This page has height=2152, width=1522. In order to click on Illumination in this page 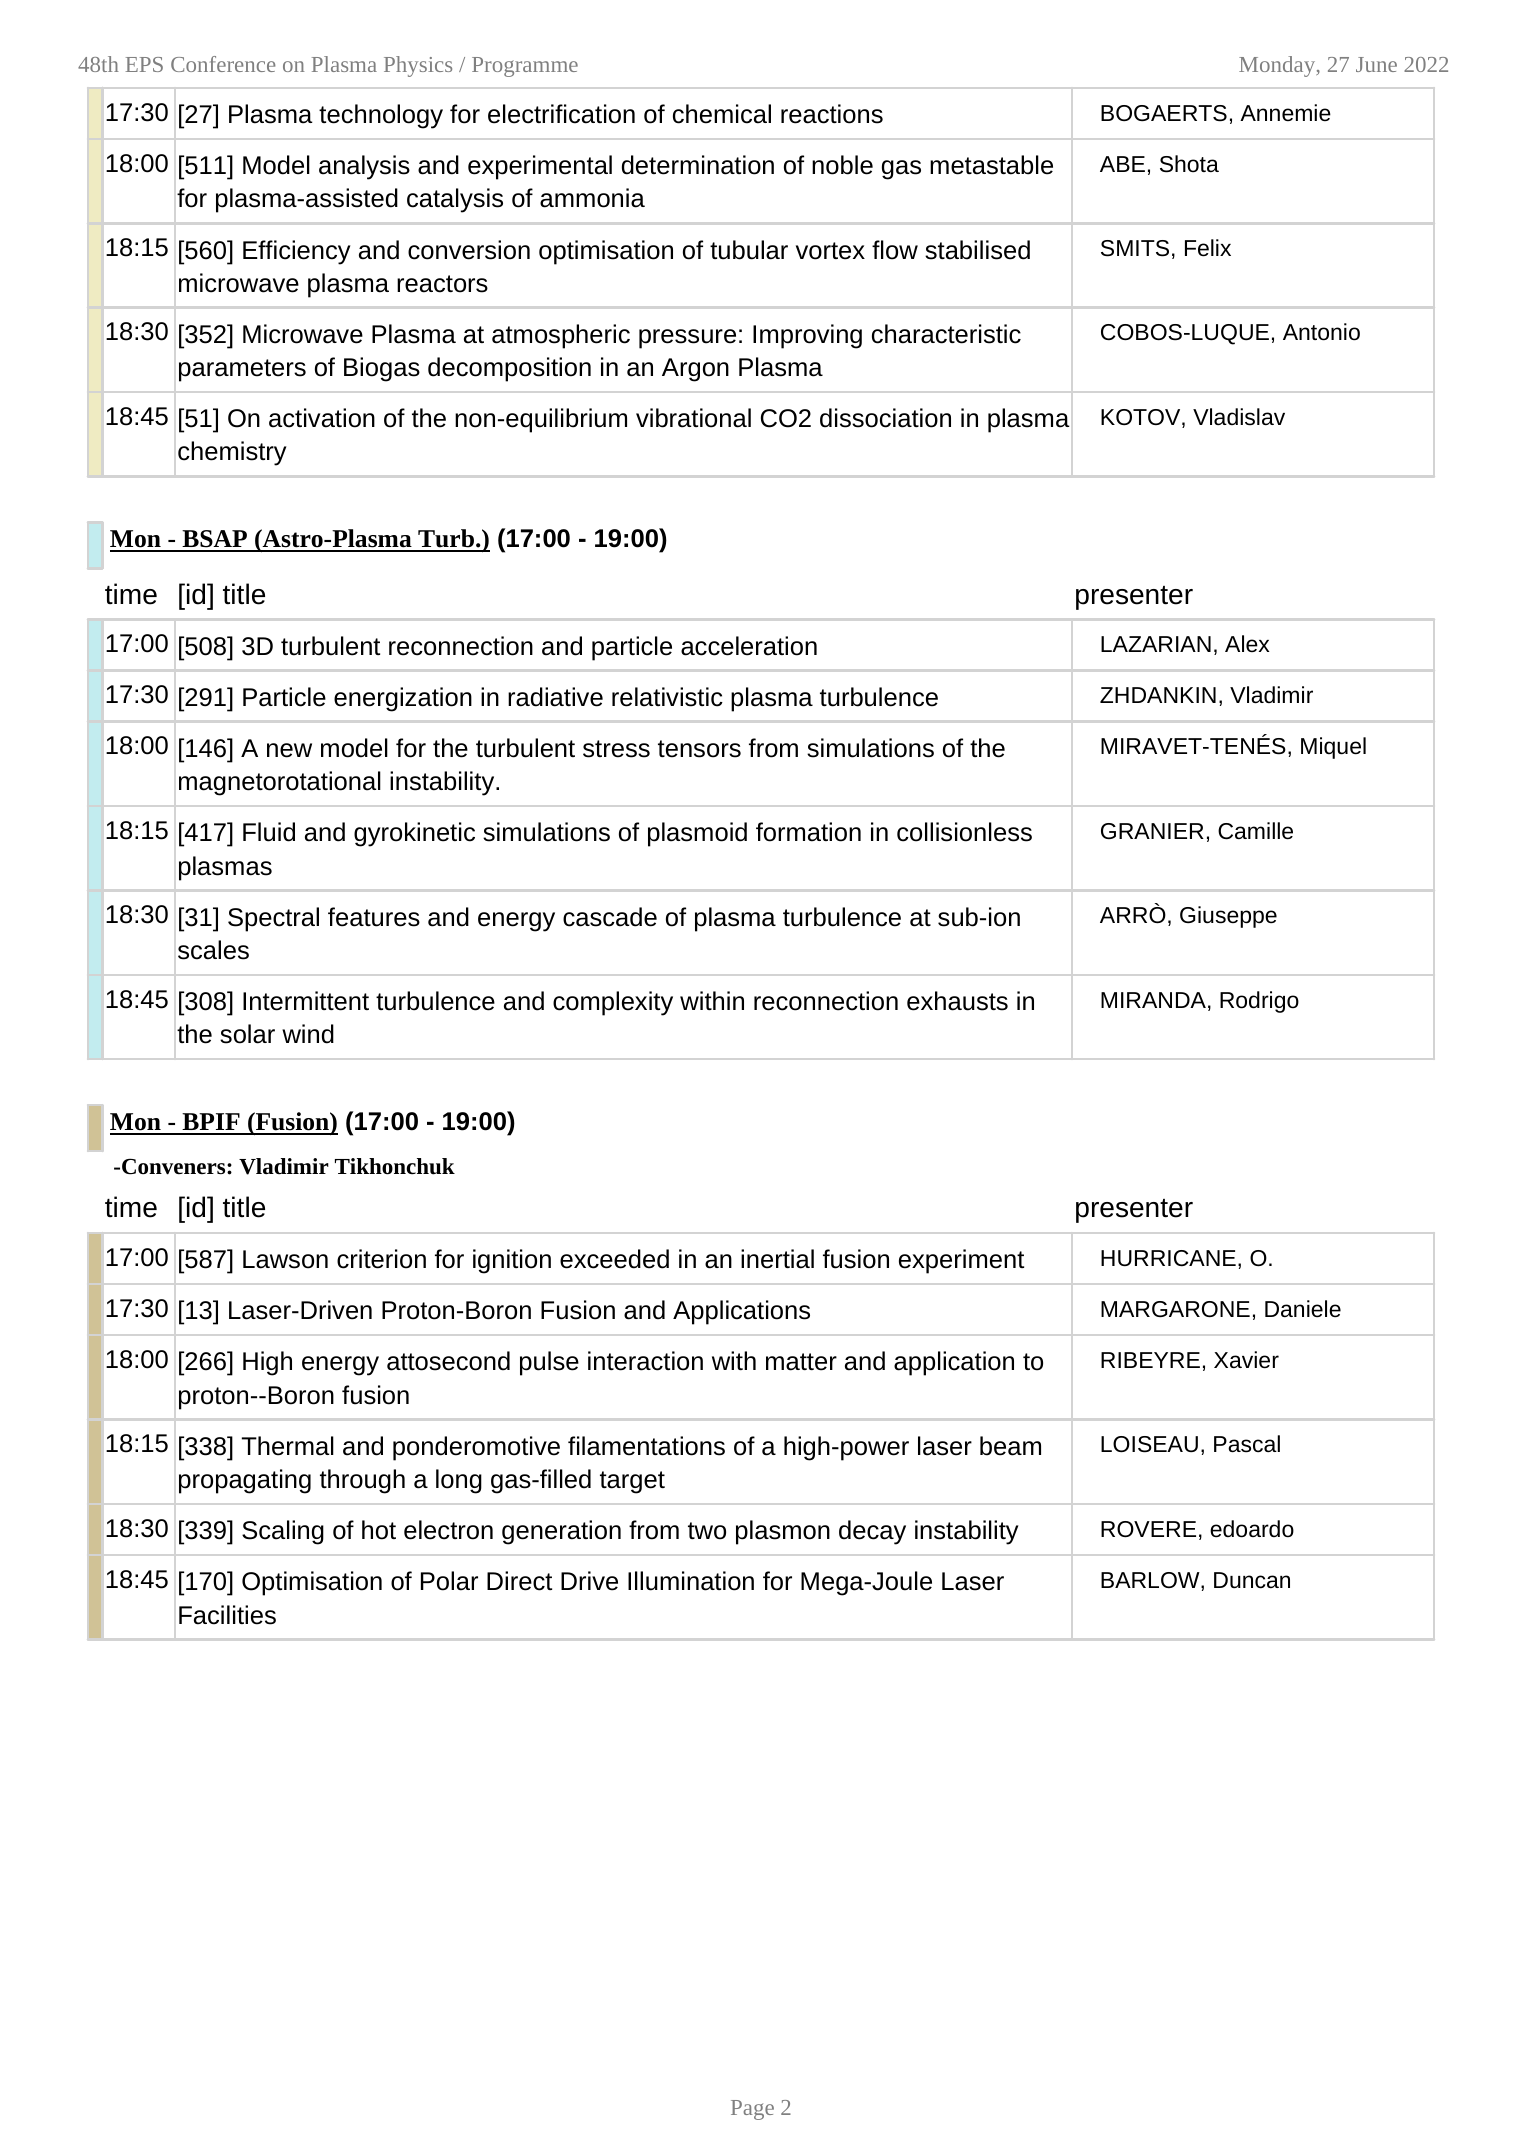, I will do `click(691, 1581)`.
